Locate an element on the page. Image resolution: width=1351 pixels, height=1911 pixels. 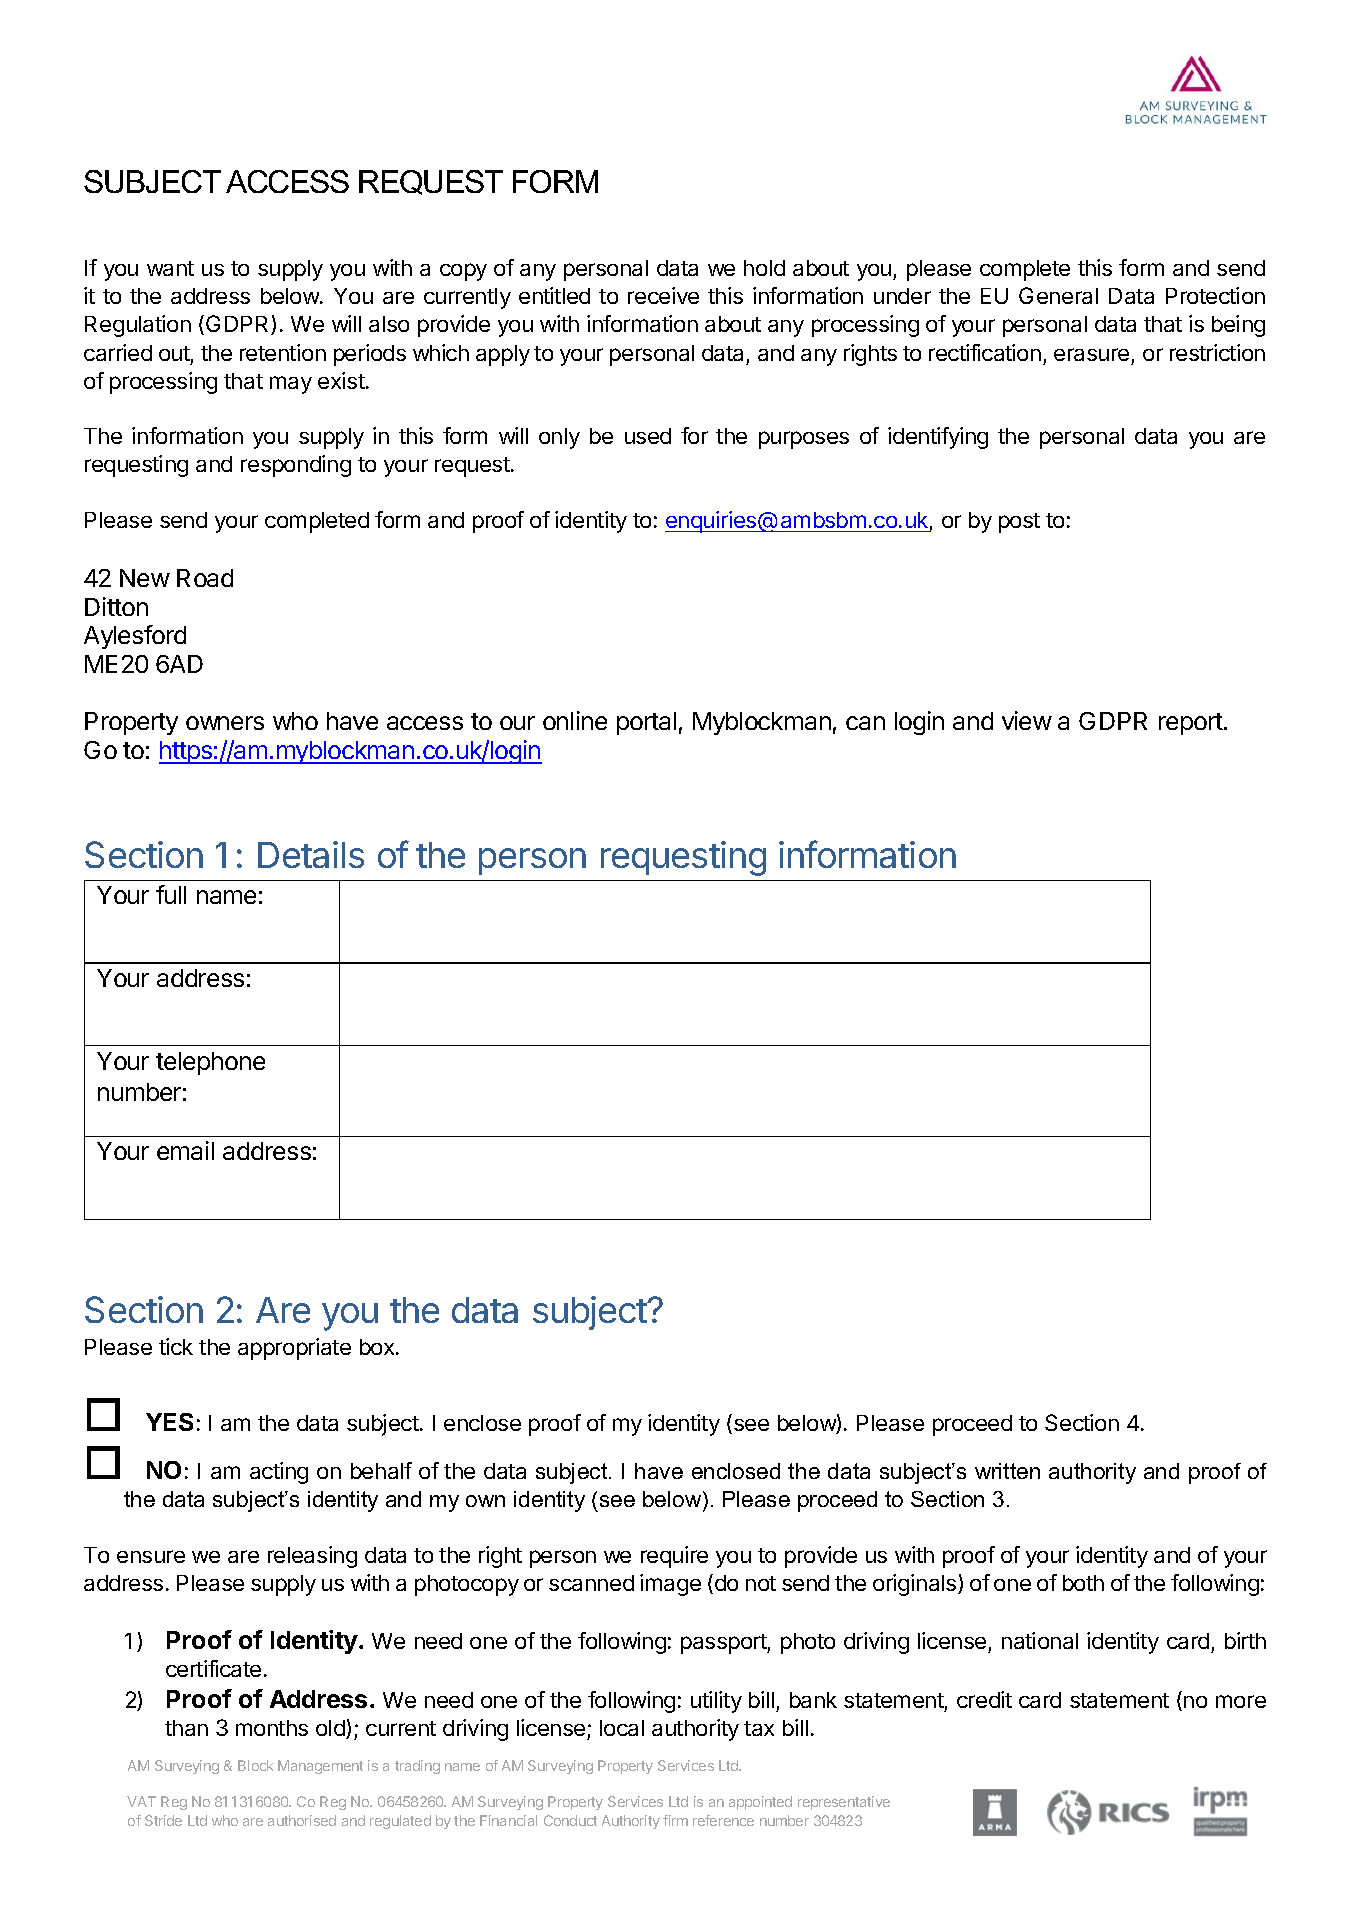
Management is located at coordinates (320, 1767).
